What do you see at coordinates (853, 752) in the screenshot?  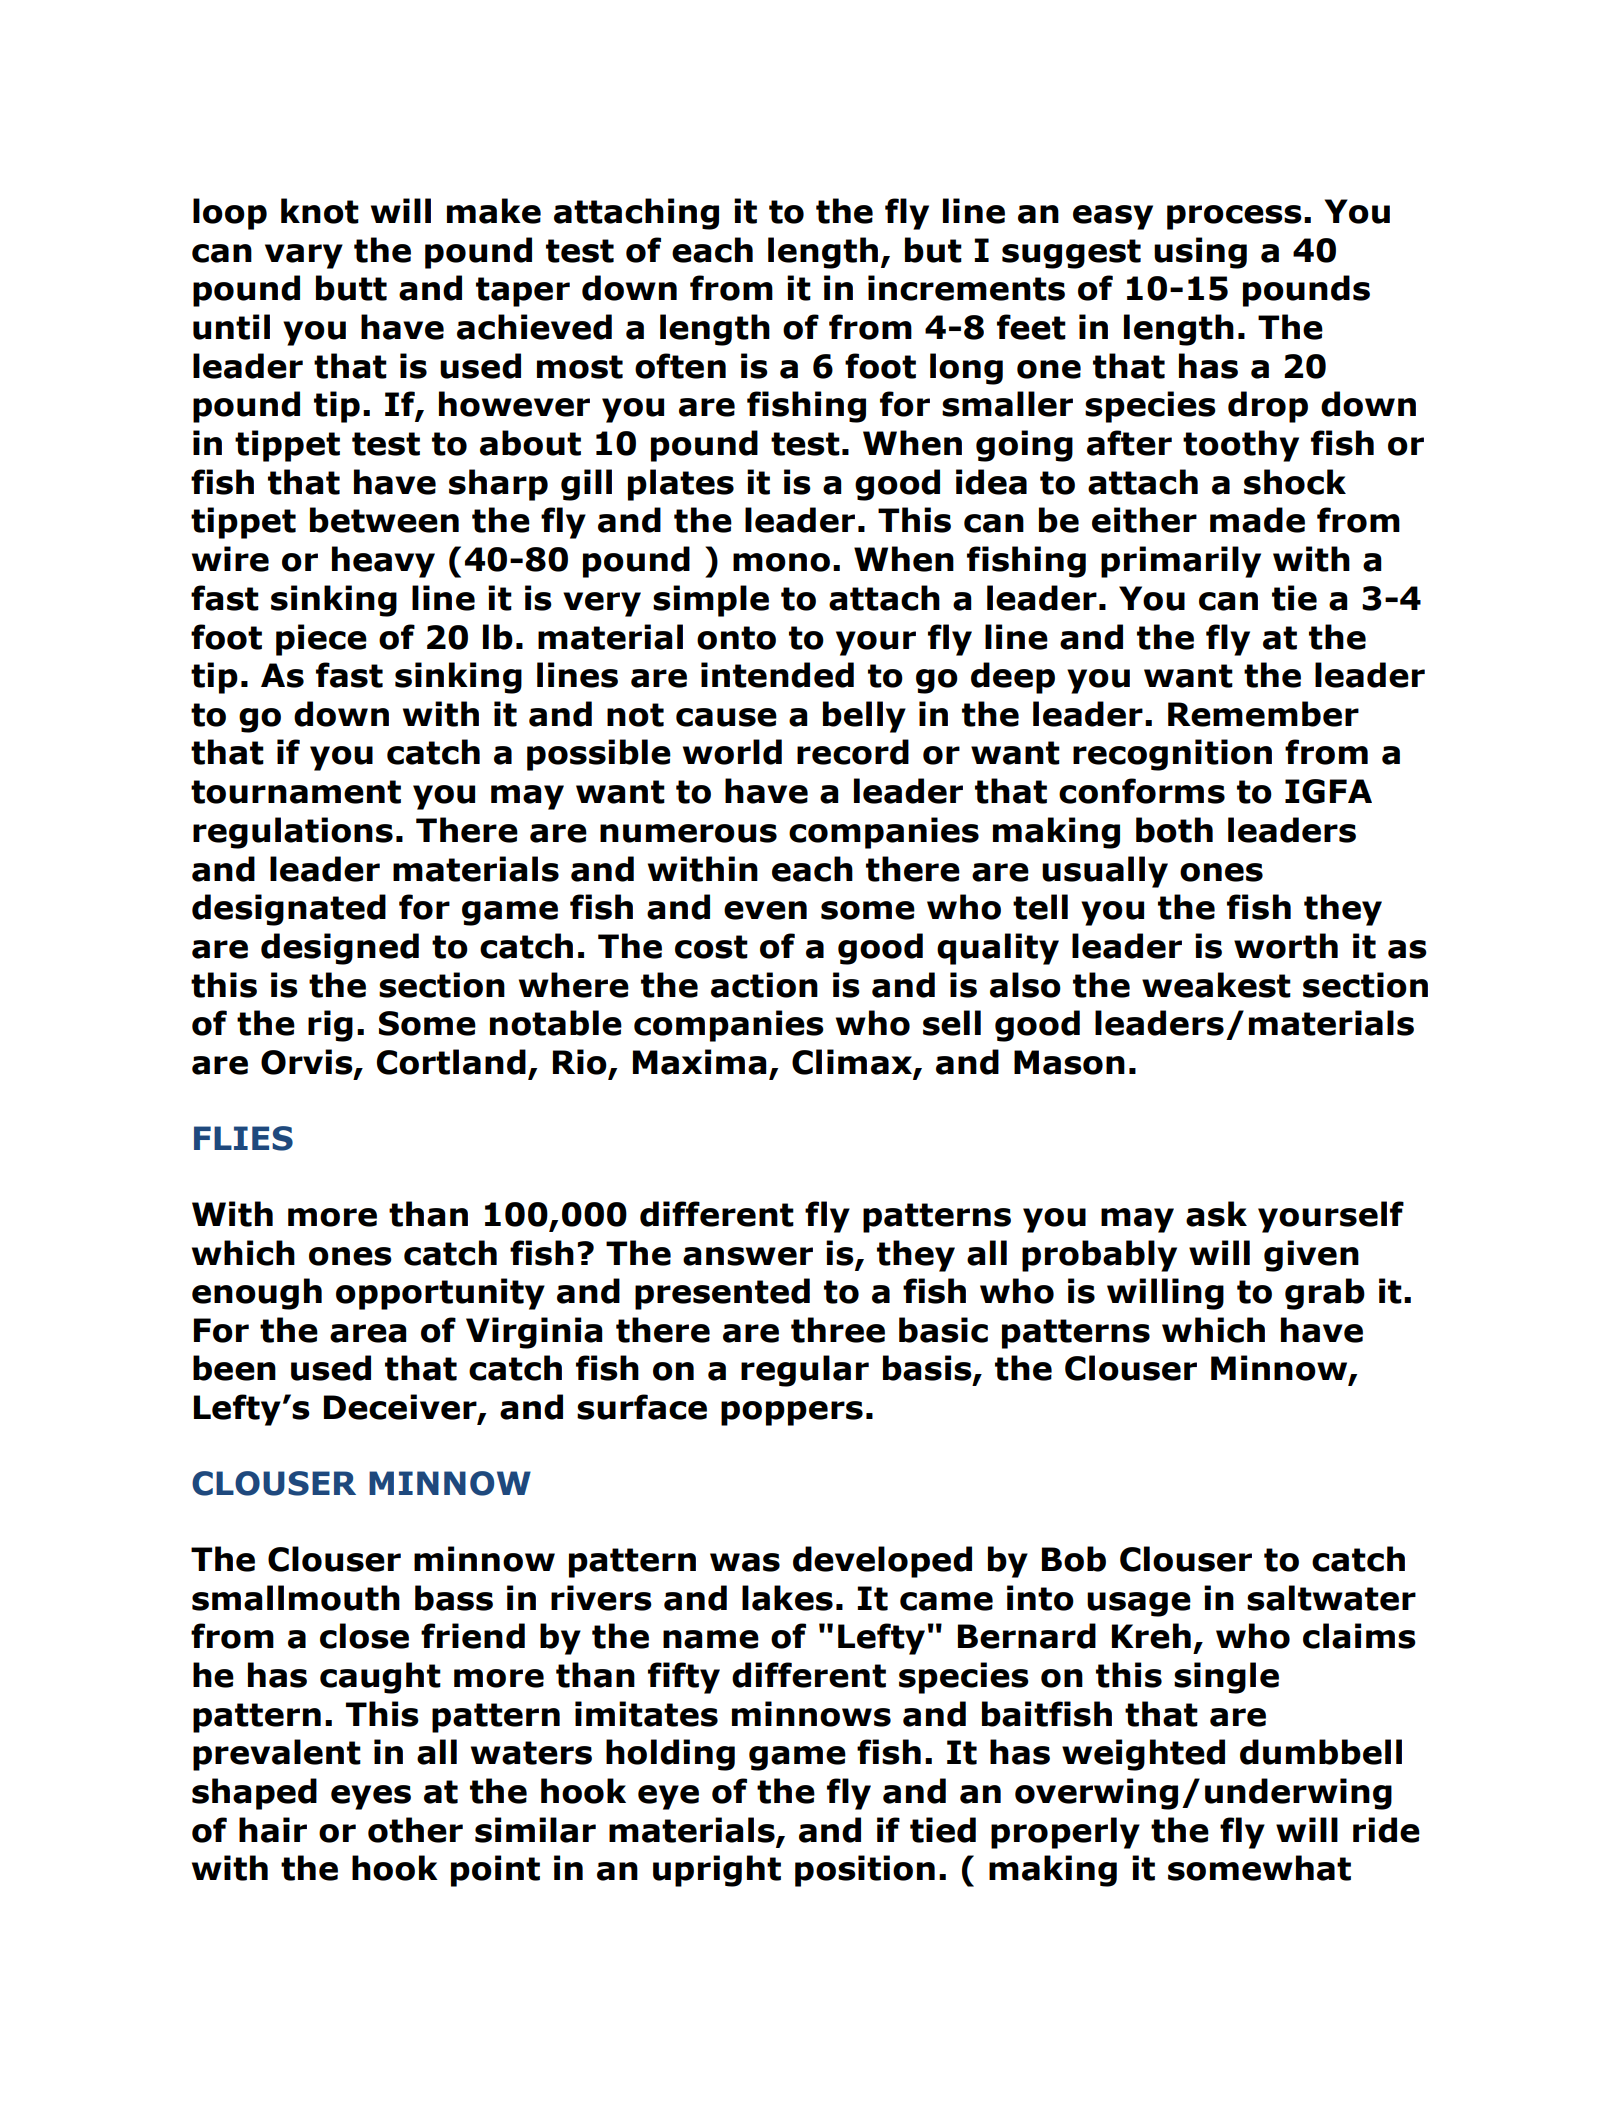 I see `record` at bounding box center [853, 752].
